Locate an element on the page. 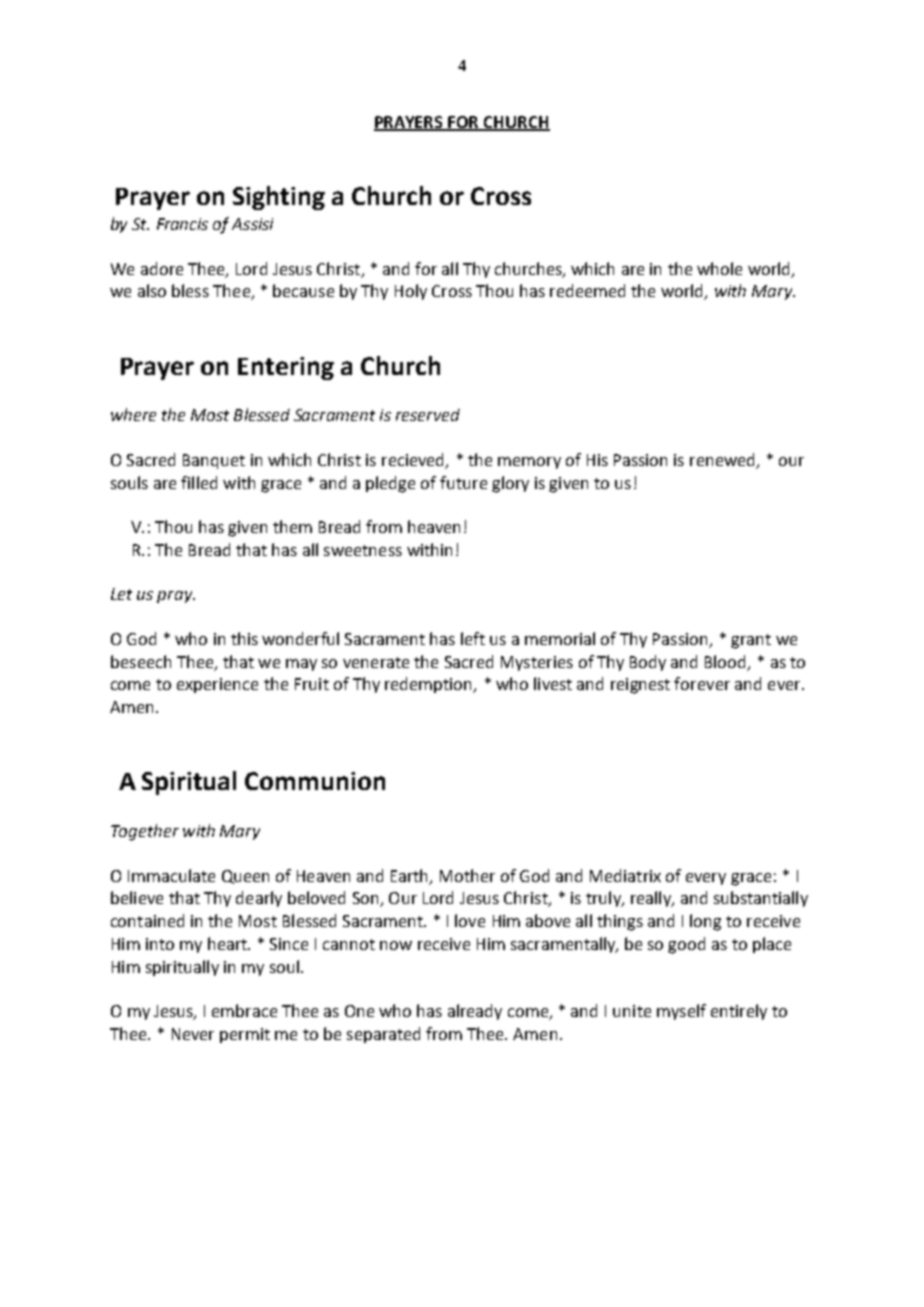 Image resolution: width=924 pixels, height=1307 pixels. whole is located at coordinates (719, 268).
